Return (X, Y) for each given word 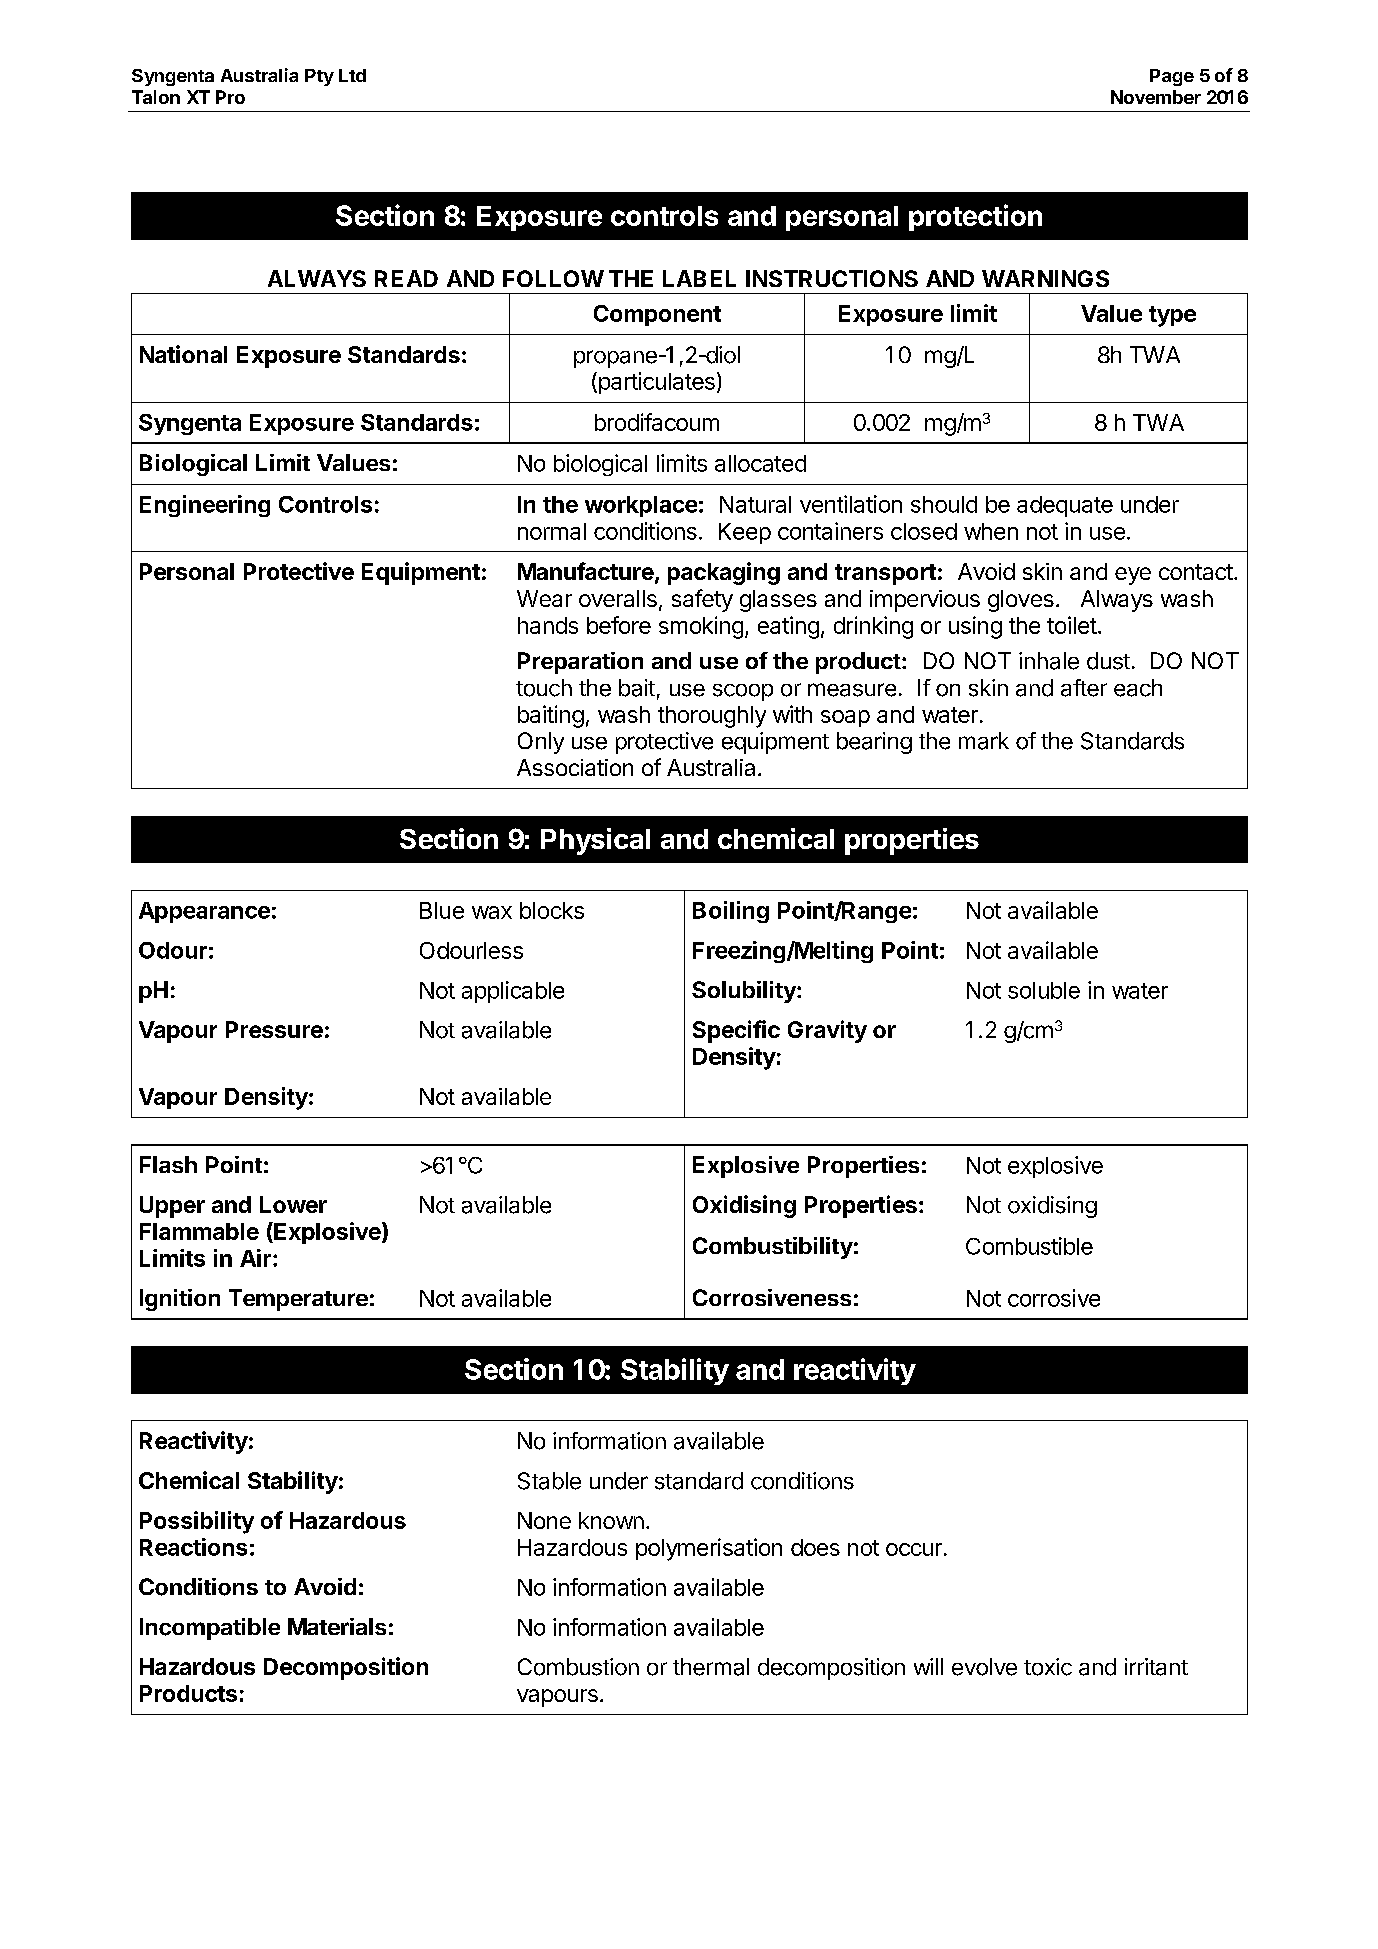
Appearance (204, 912)
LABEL (699, 278)
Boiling (731, 912)
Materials (337, 1626)
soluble (1044, 990)
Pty (319, 77)
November (1156, 97)
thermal (711, 1667)
